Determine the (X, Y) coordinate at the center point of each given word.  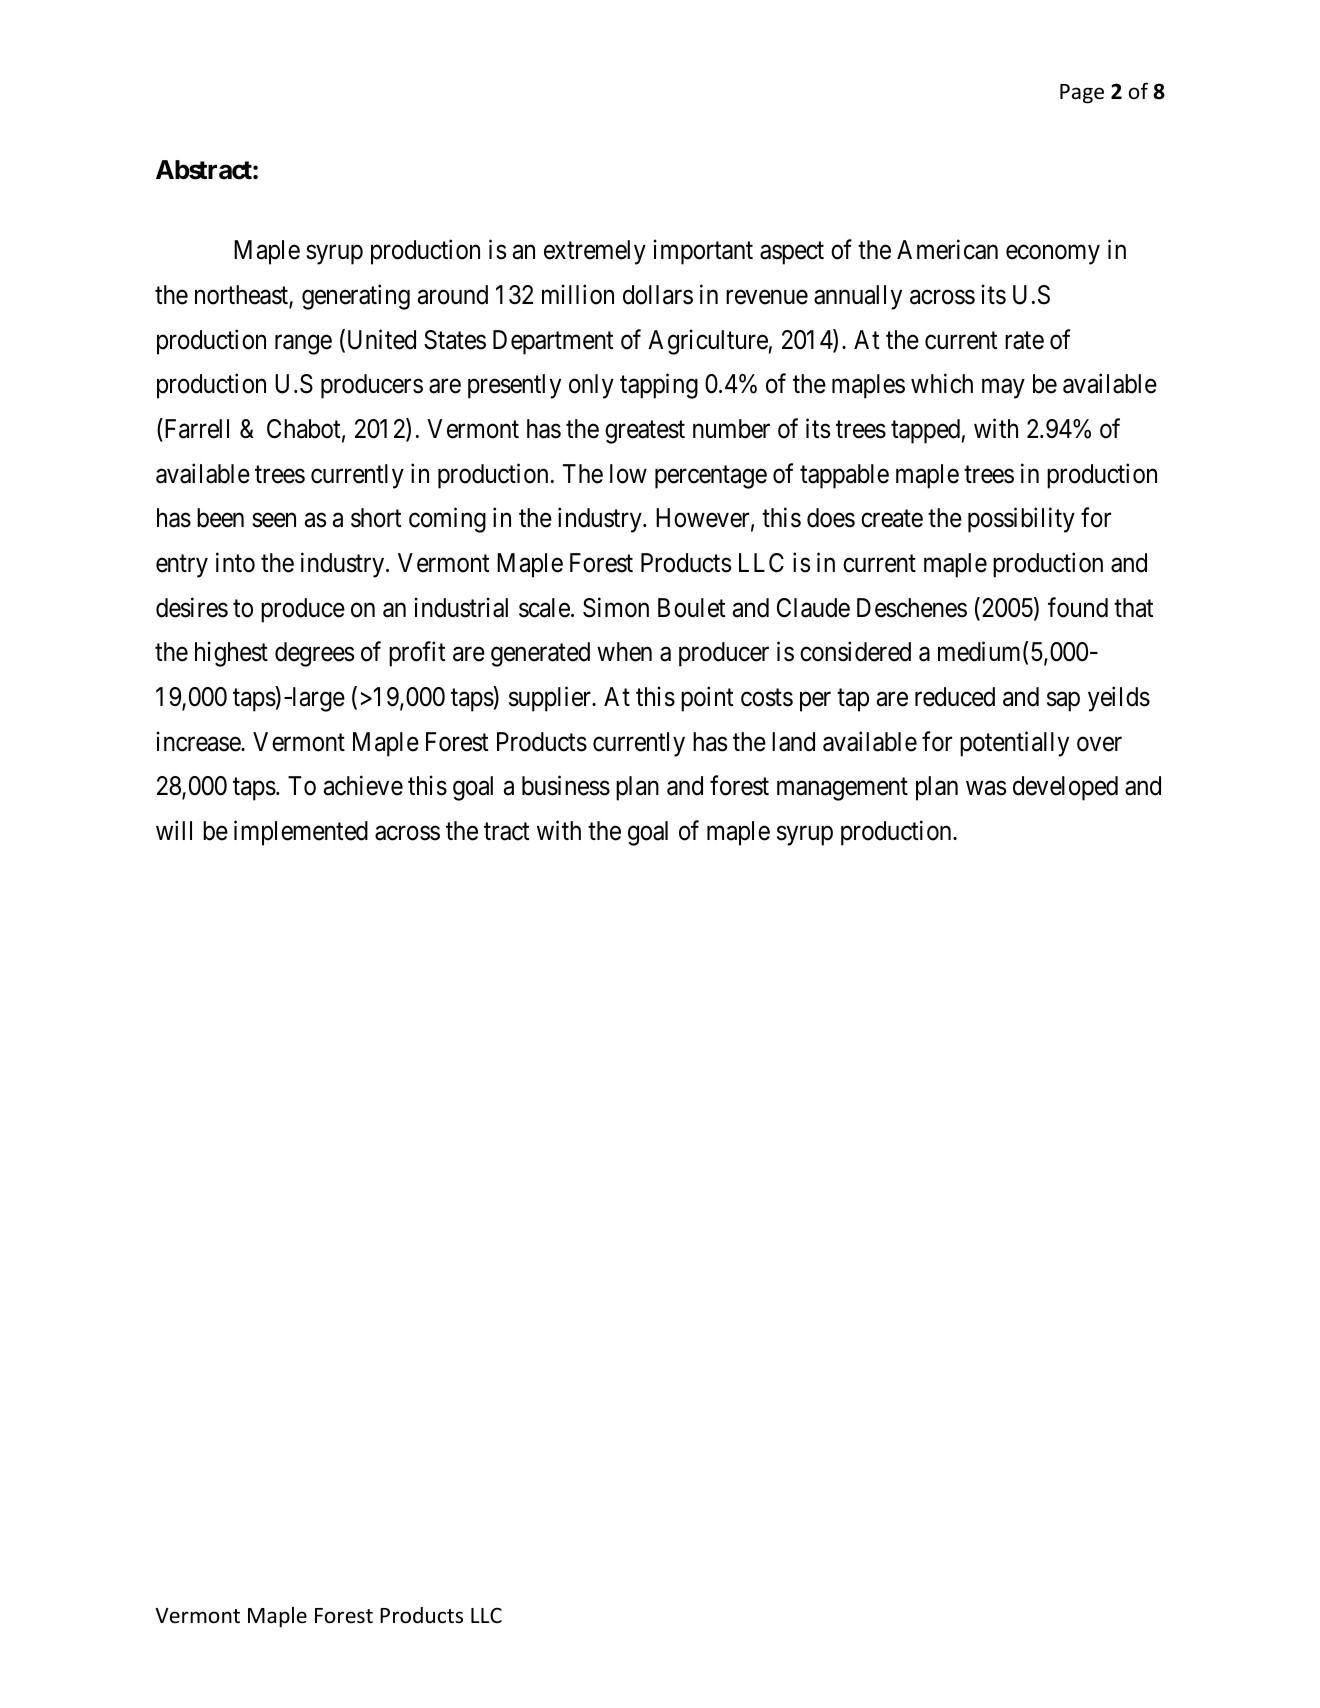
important (703, 252)
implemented (301, 833)
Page (1082, 94)
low (628, 474)
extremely (595, 252)
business (566, 785)
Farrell (195, 428)
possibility (1021, 520)
